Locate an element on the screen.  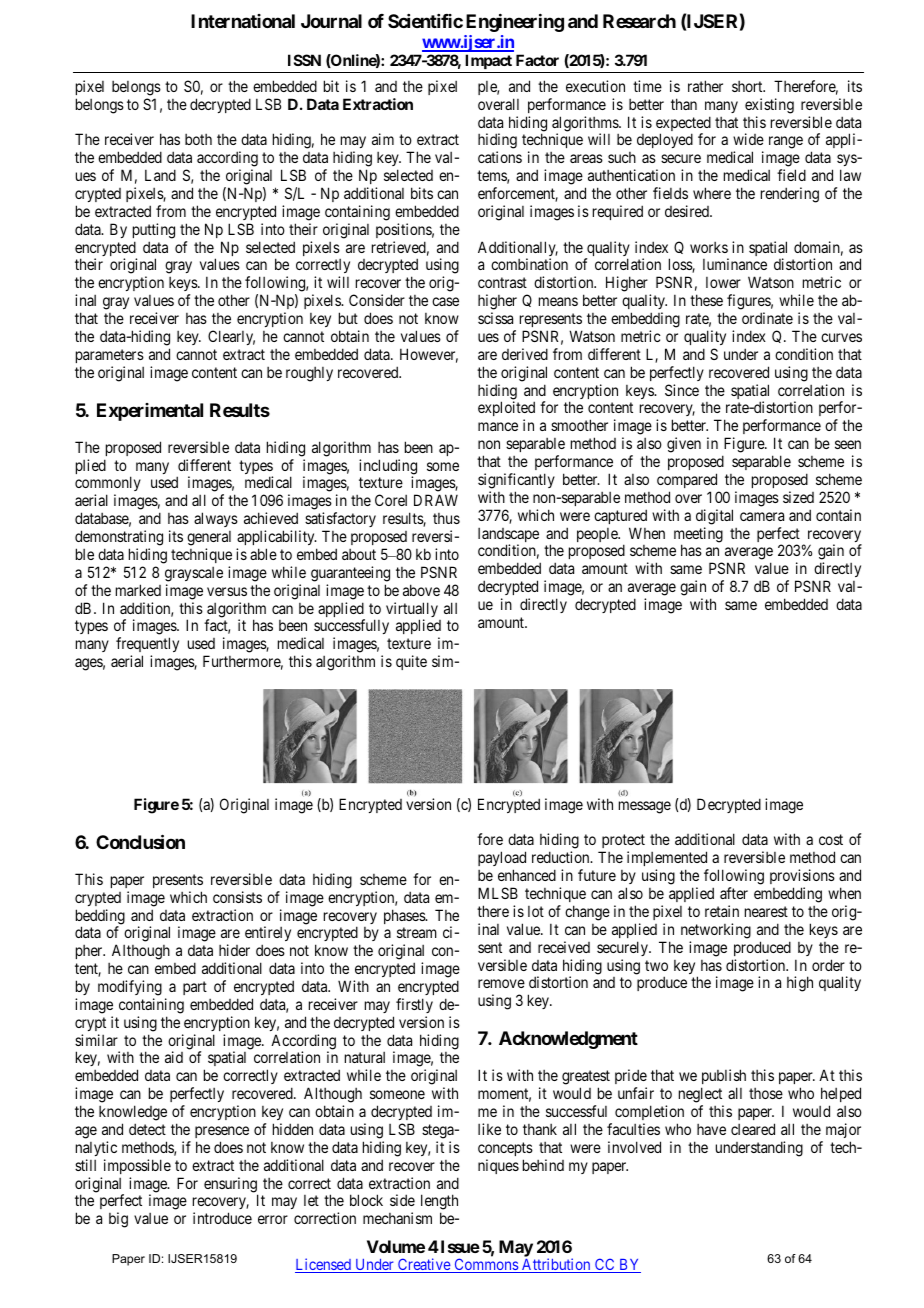
introduce is located at coordinates (222, 1218).
